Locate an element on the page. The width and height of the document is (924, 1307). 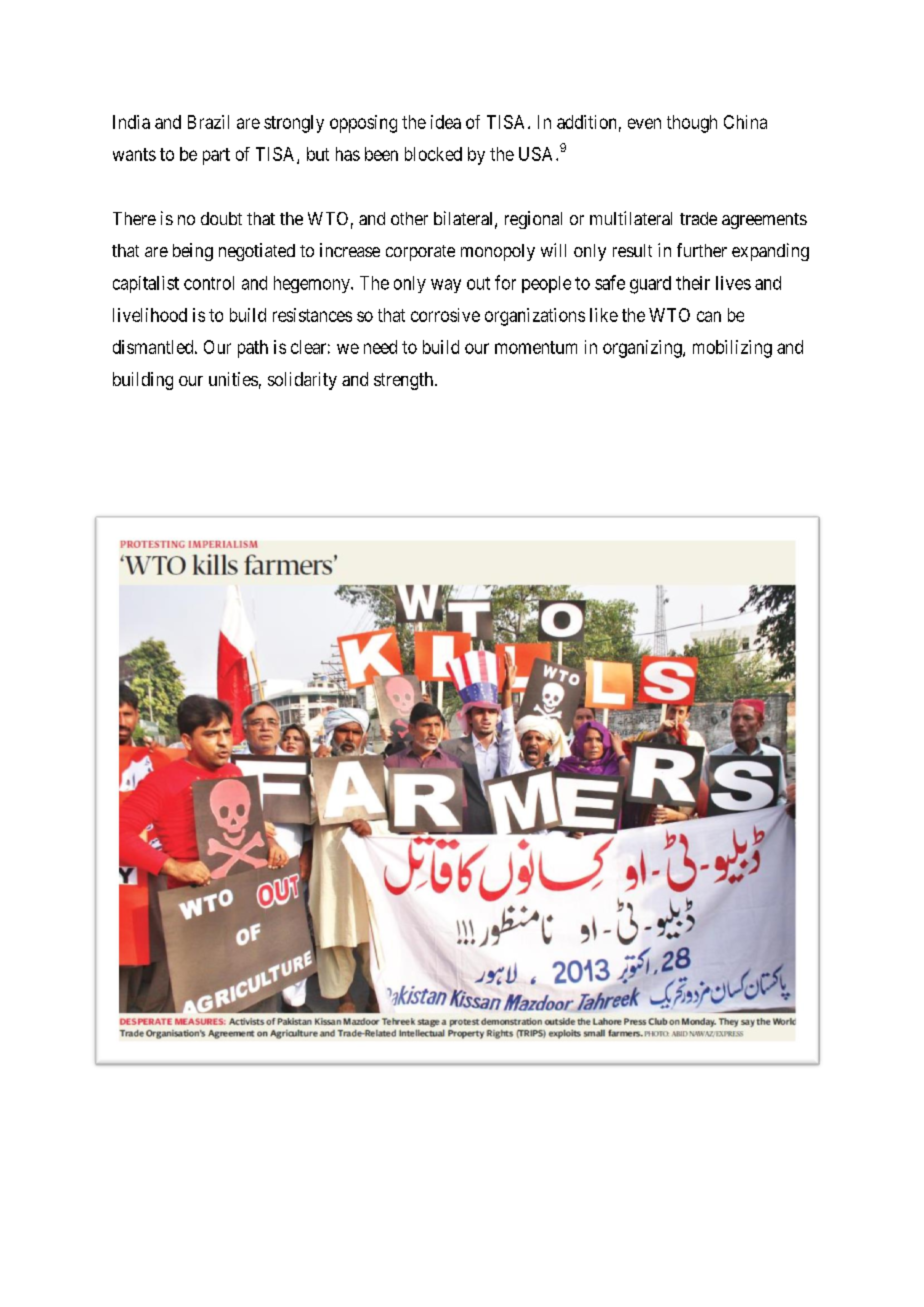
strength is located at coordinates (403, 381).
